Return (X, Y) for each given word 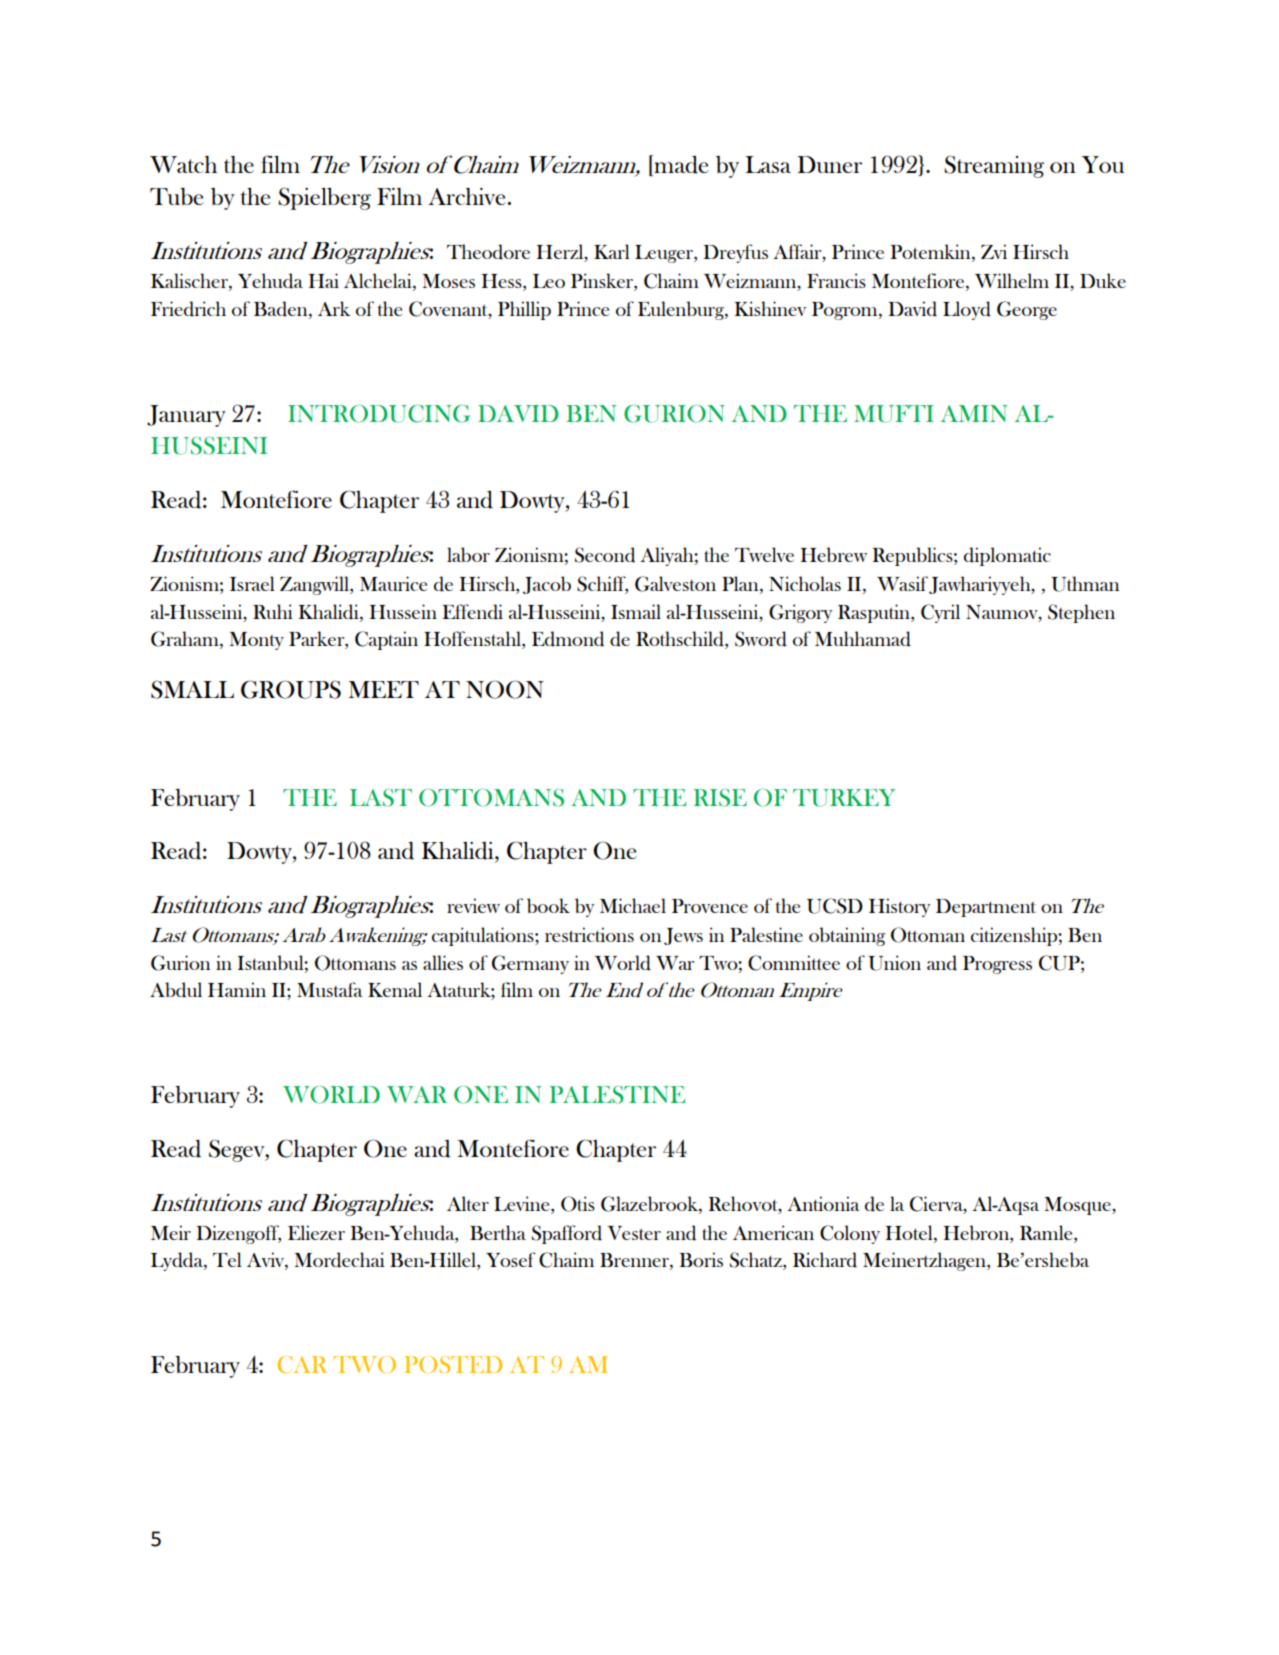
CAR (302, 1364)
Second (605, 555)
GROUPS (291, 689)
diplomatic (1007, 556)
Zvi (994, 251)
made (680, 164)
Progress (997, 965)
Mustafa (330, 989)
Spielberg (324, 198)
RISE (720, 798)
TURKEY (844, 798)
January (186, 416)
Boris (701, 1259)
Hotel (910, 1234)
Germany (530, 964)
